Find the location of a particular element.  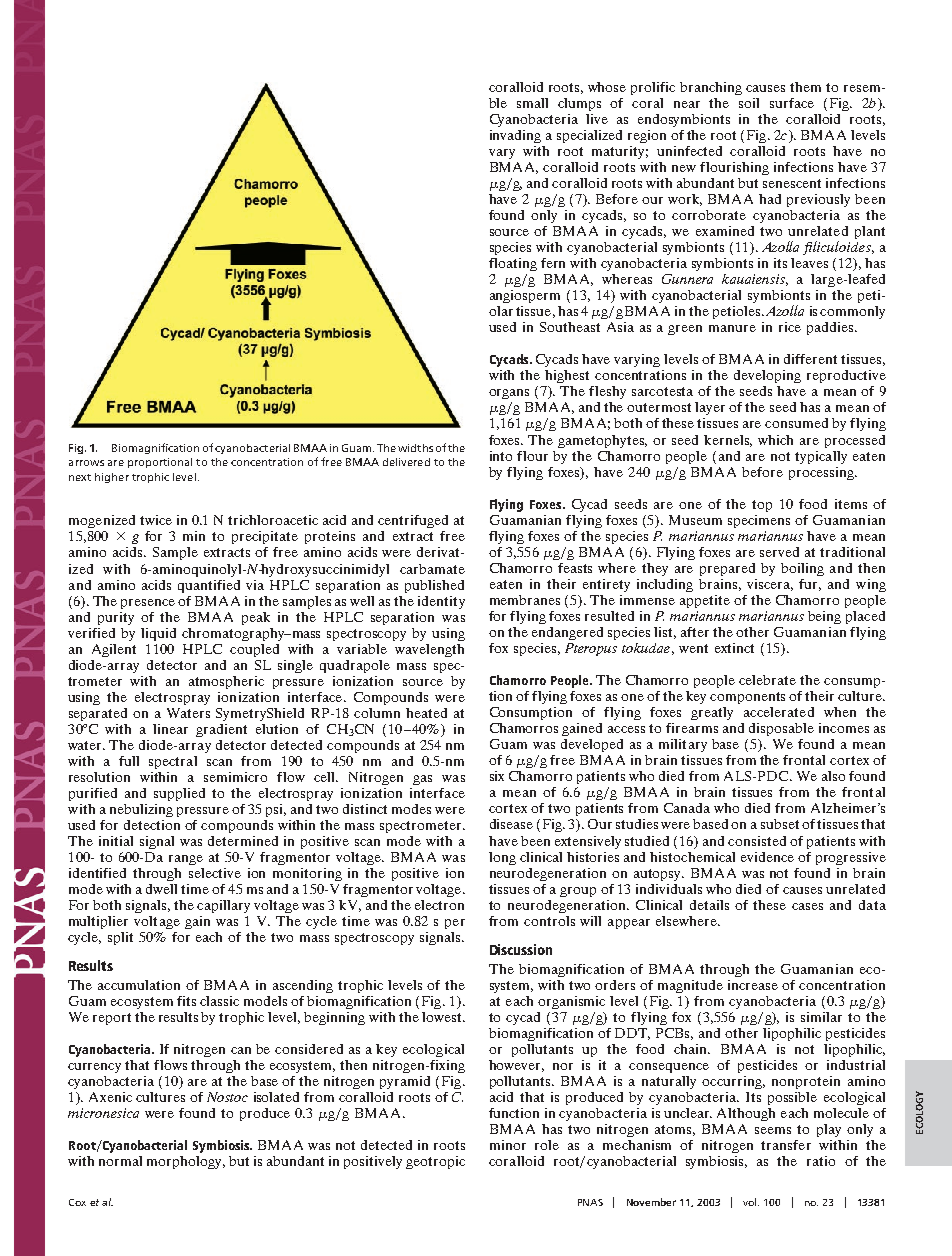

clumps is located at coordinates (579, 104).
